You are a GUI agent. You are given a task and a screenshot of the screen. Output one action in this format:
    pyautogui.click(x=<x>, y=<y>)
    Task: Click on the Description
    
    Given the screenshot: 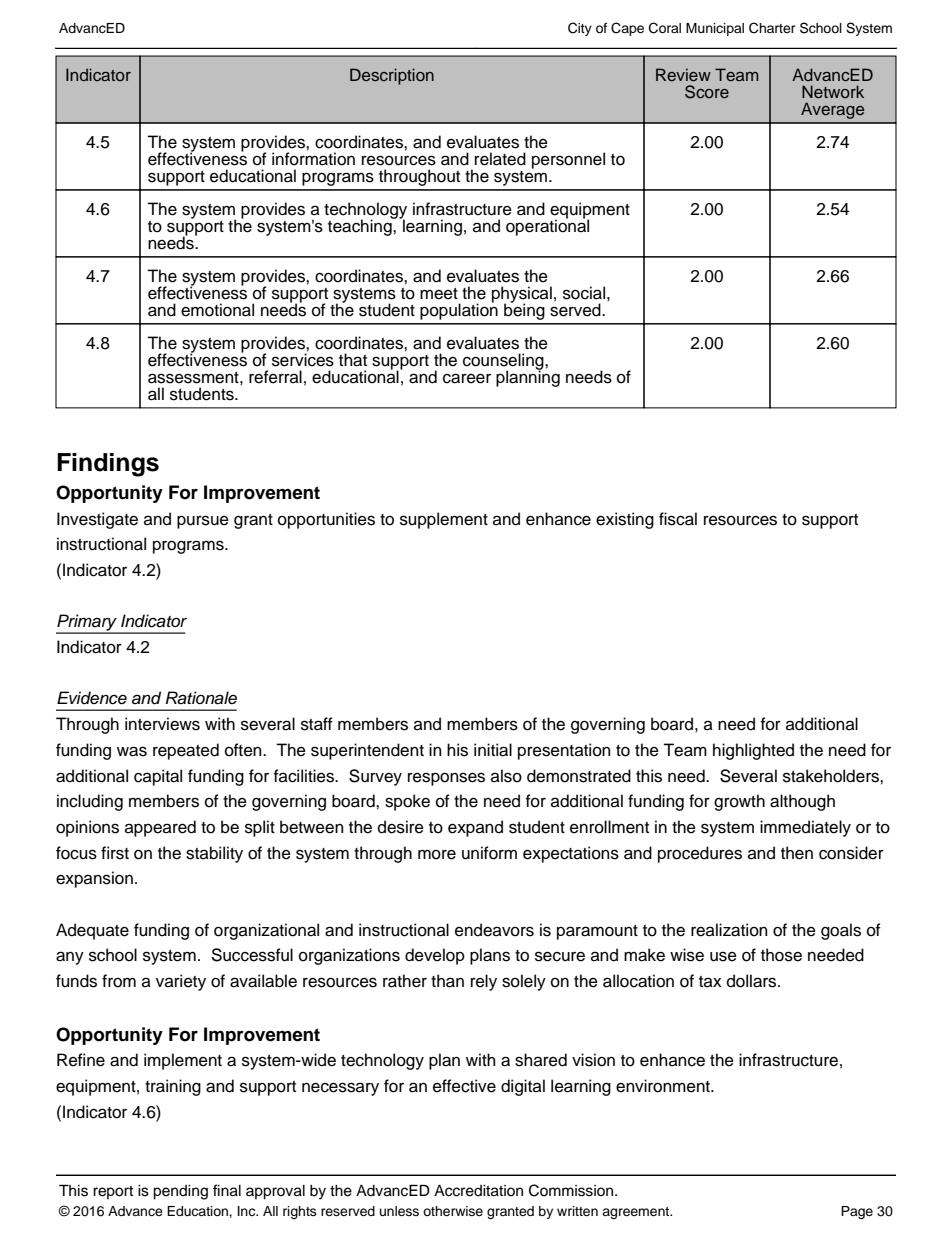 What is the action you would take?
    pyautogui.click(x=392, y=76)
